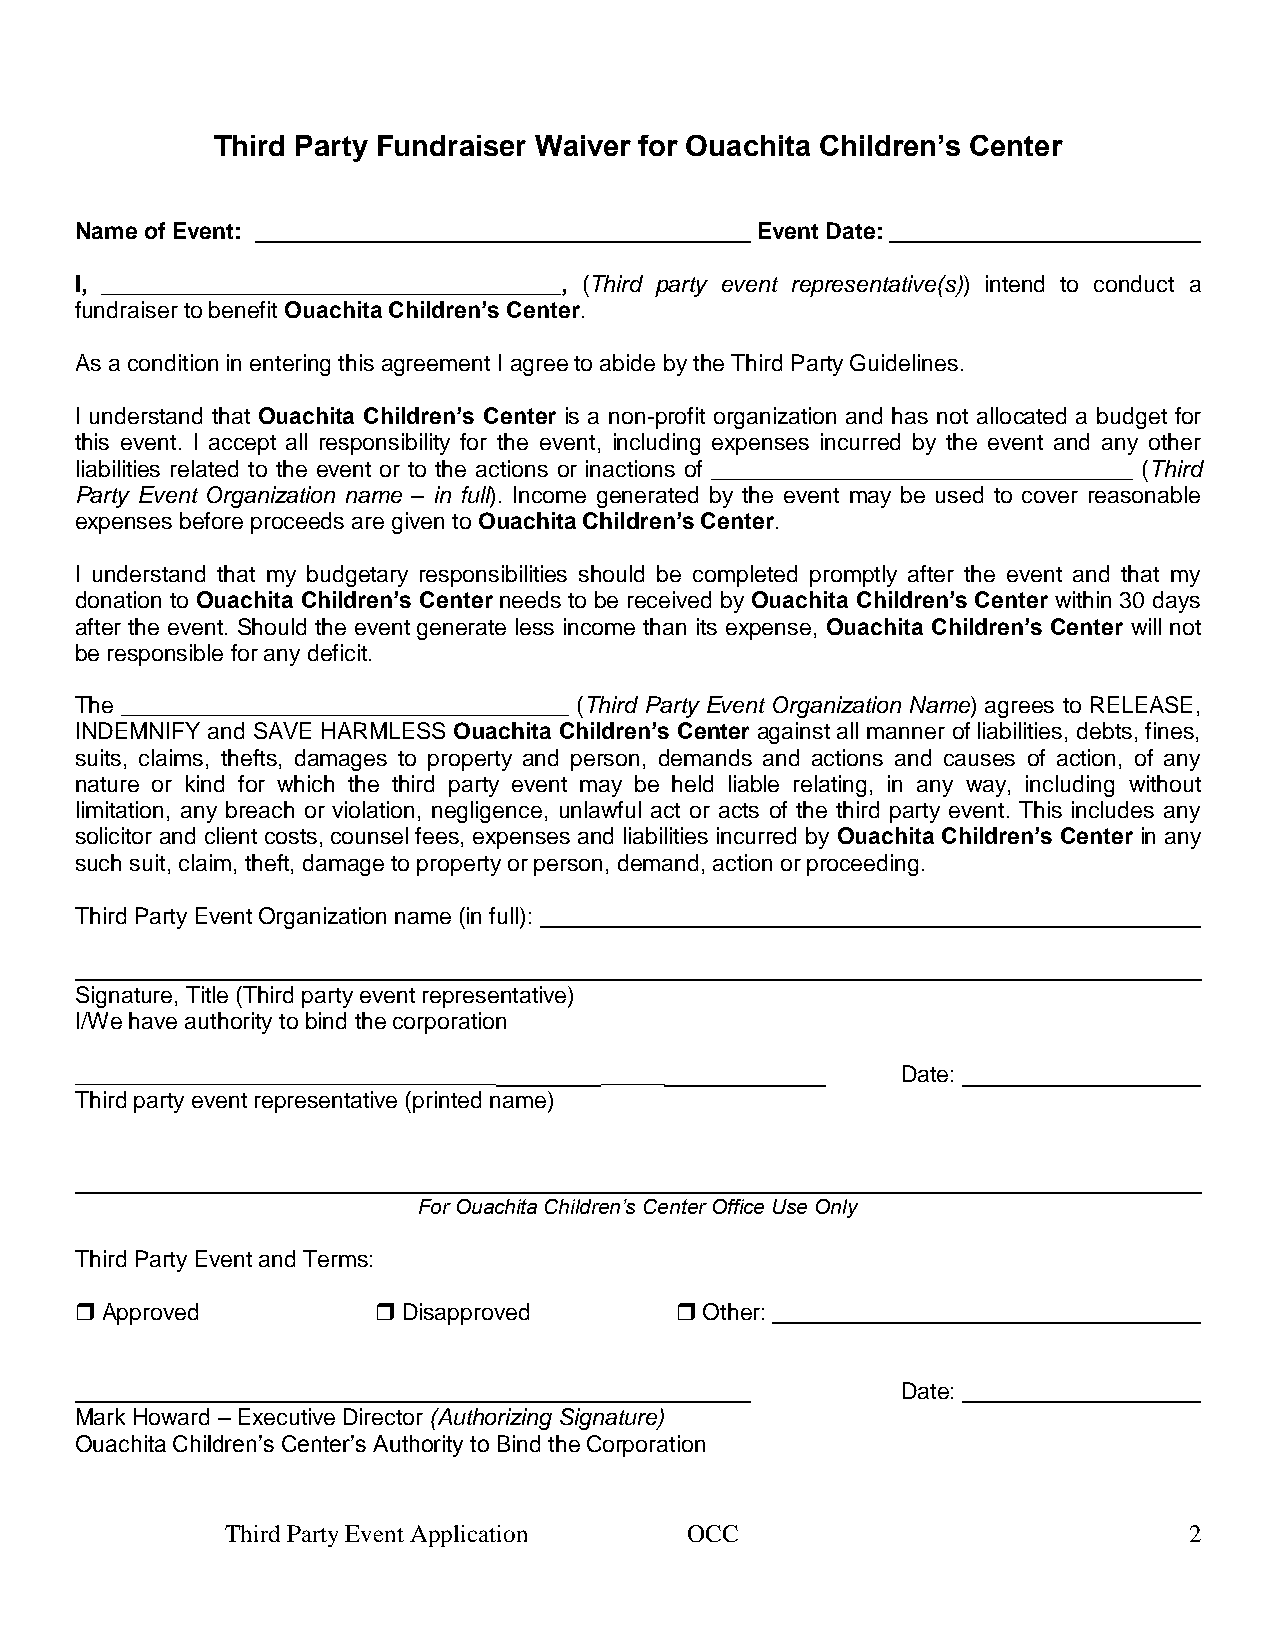 Image resolution: width=1276 pixels, height=1652 pixels. What do you see at coordinates (165, 655) in the screenshot?
I see `responsible` at bounding box center [165, 655].
